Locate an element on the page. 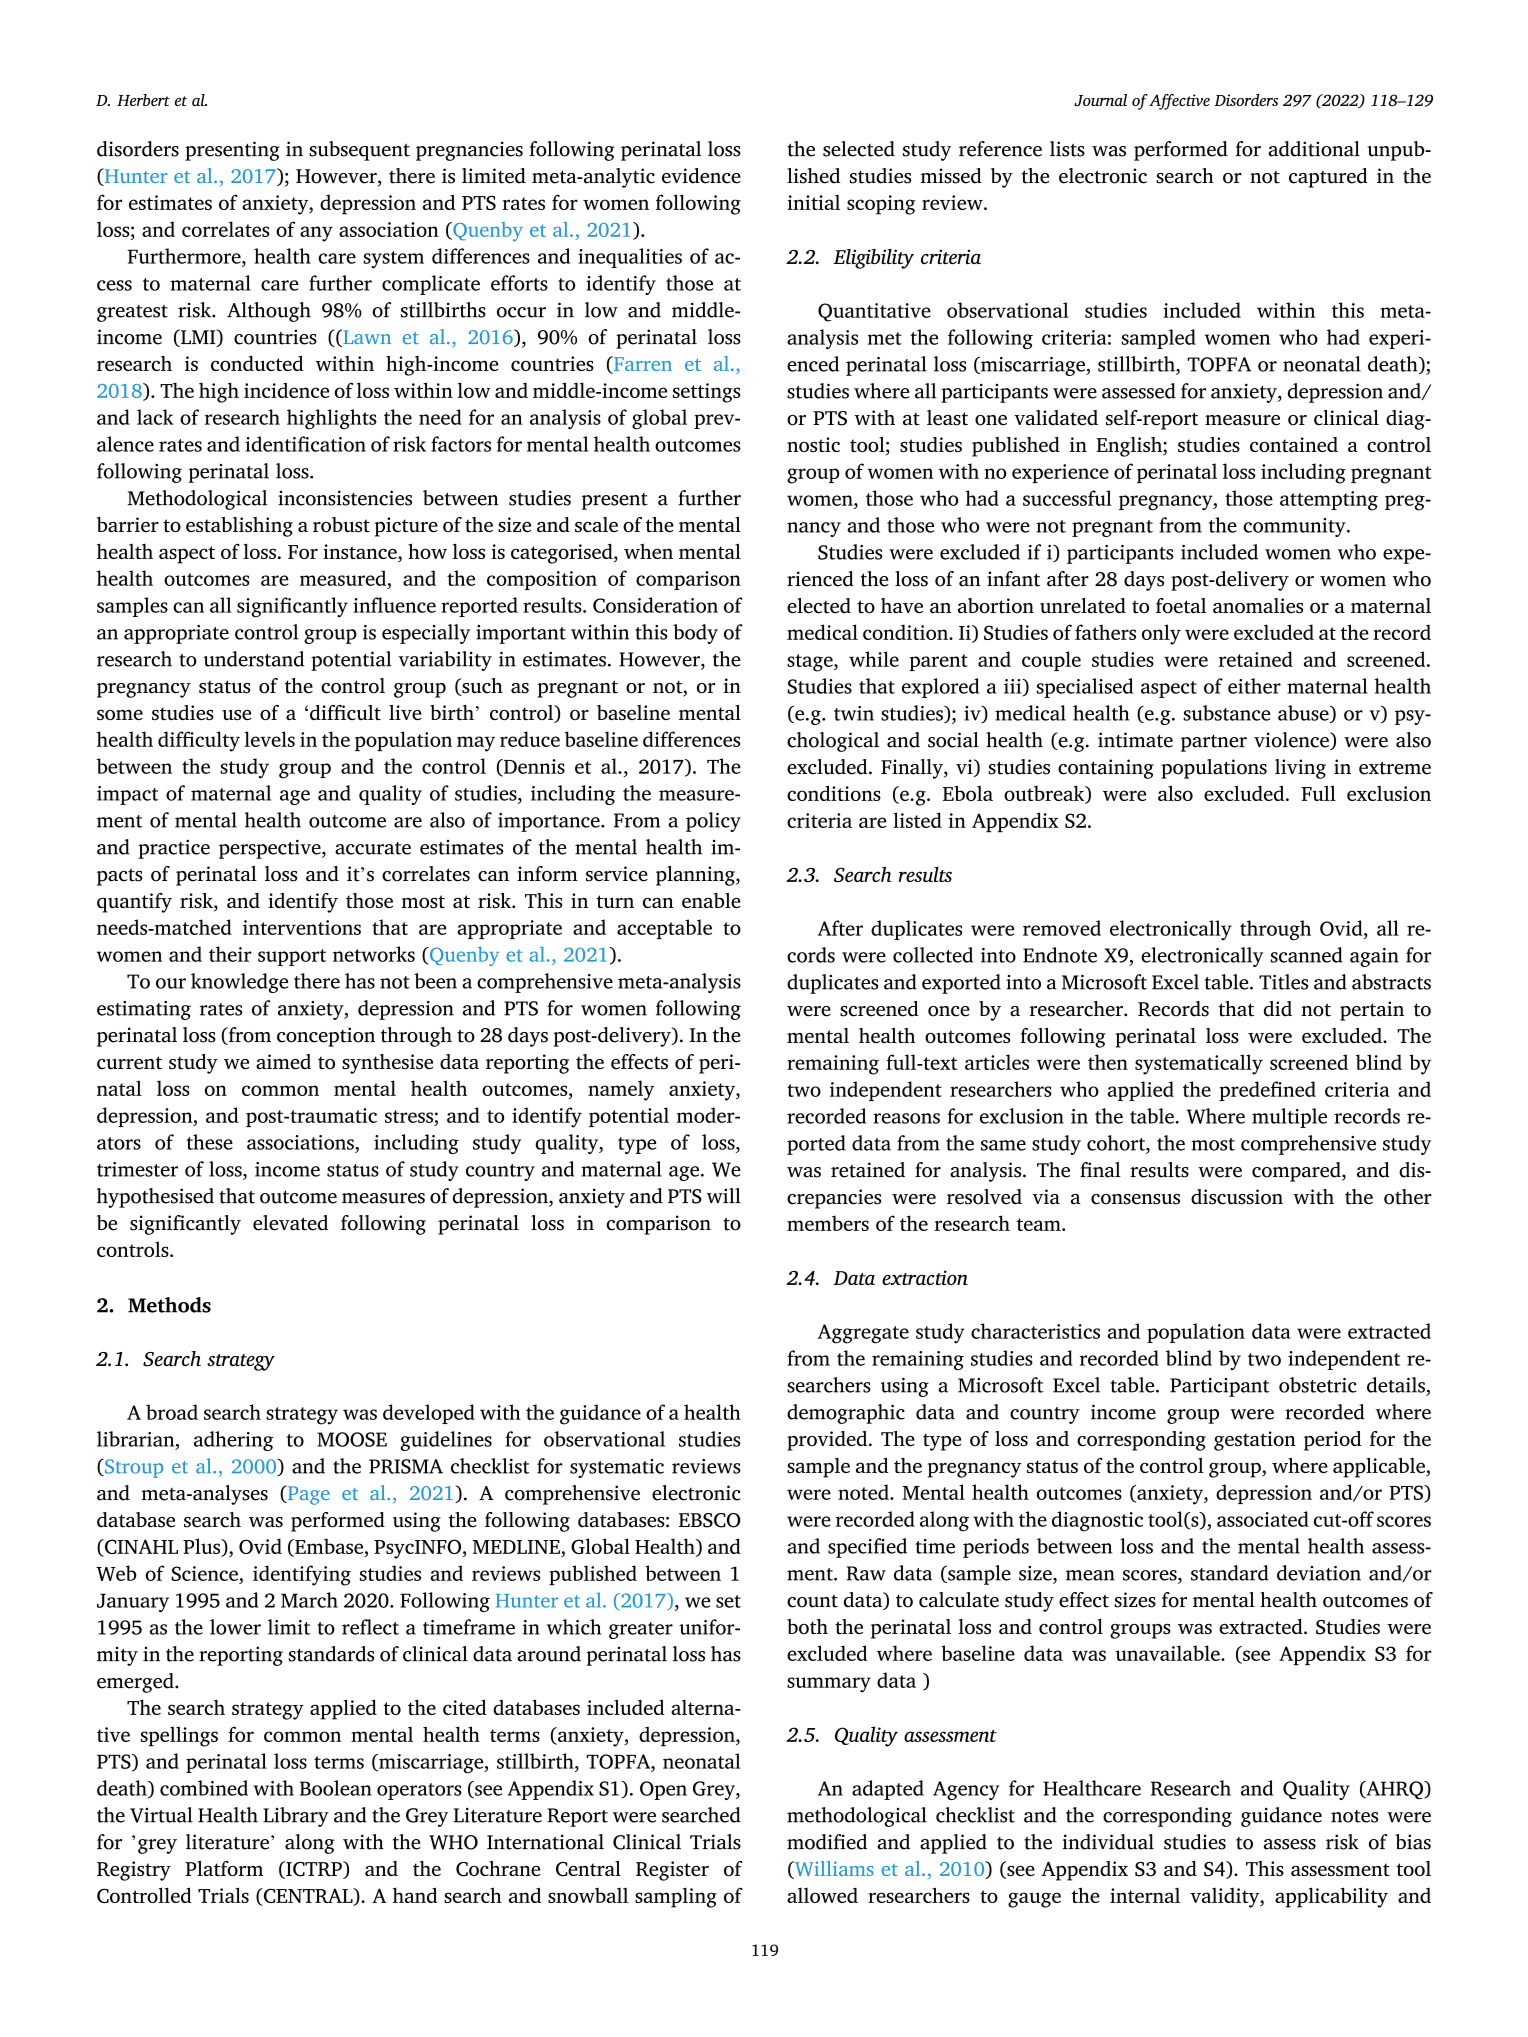 This image has width=1528, height=2037. did is located at coordinates (1278, 1009).
